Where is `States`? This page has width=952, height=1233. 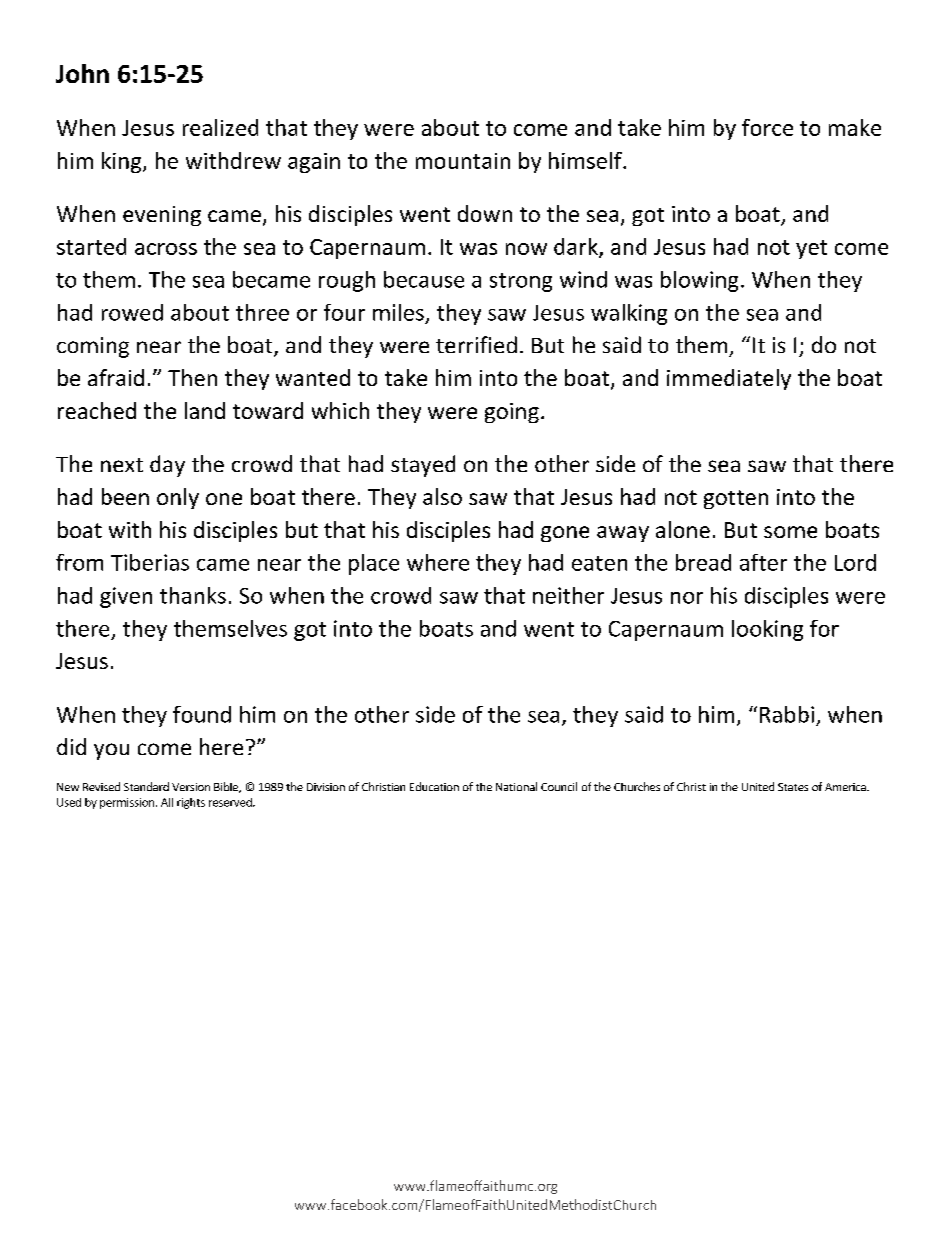 States is located at coordinates (793, 787).
